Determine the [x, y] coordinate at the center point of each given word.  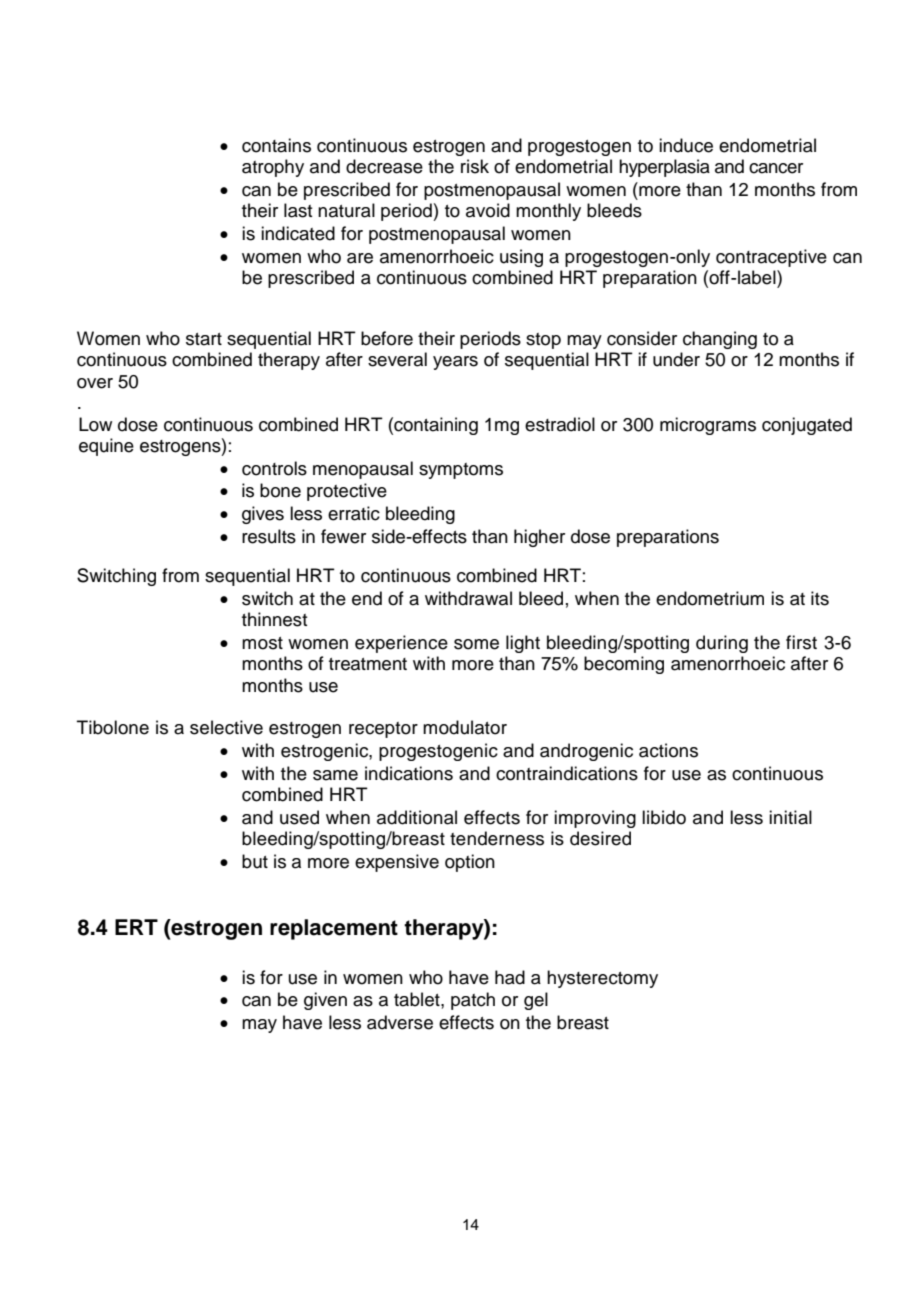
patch [473, 1001]
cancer [776, 168]
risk [475, 166]
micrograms [708, 426]
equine [106, 447]
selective [226, 727]
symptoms [461, 471]
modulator [465, 727]
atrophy [273, 168]
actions [668, 750]
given [325, 1001]
